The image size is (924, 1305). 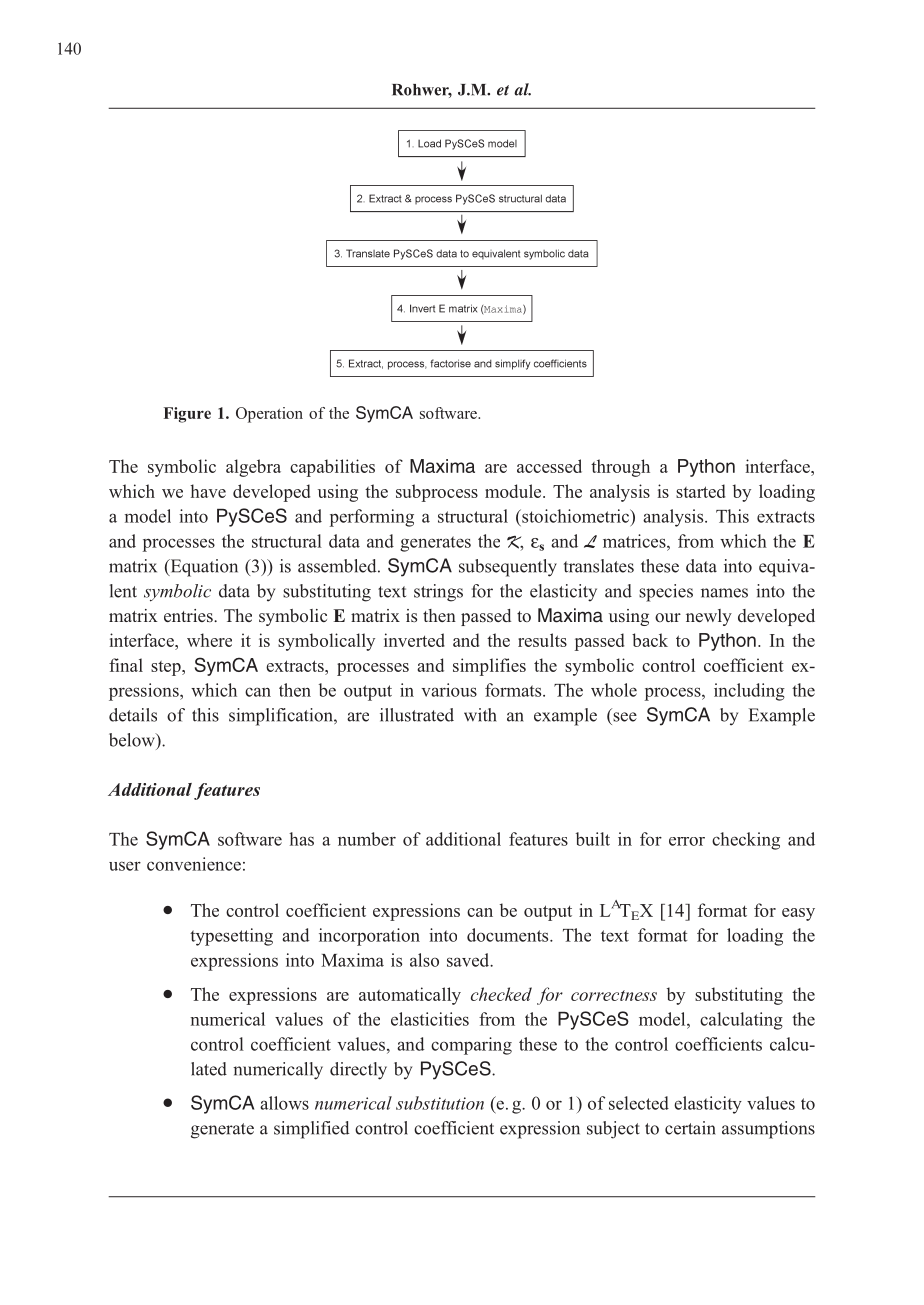 What do you see at coordinates (284, 1103) in the screenshot?
I see `allows` at bounding box center [284, 1103].
